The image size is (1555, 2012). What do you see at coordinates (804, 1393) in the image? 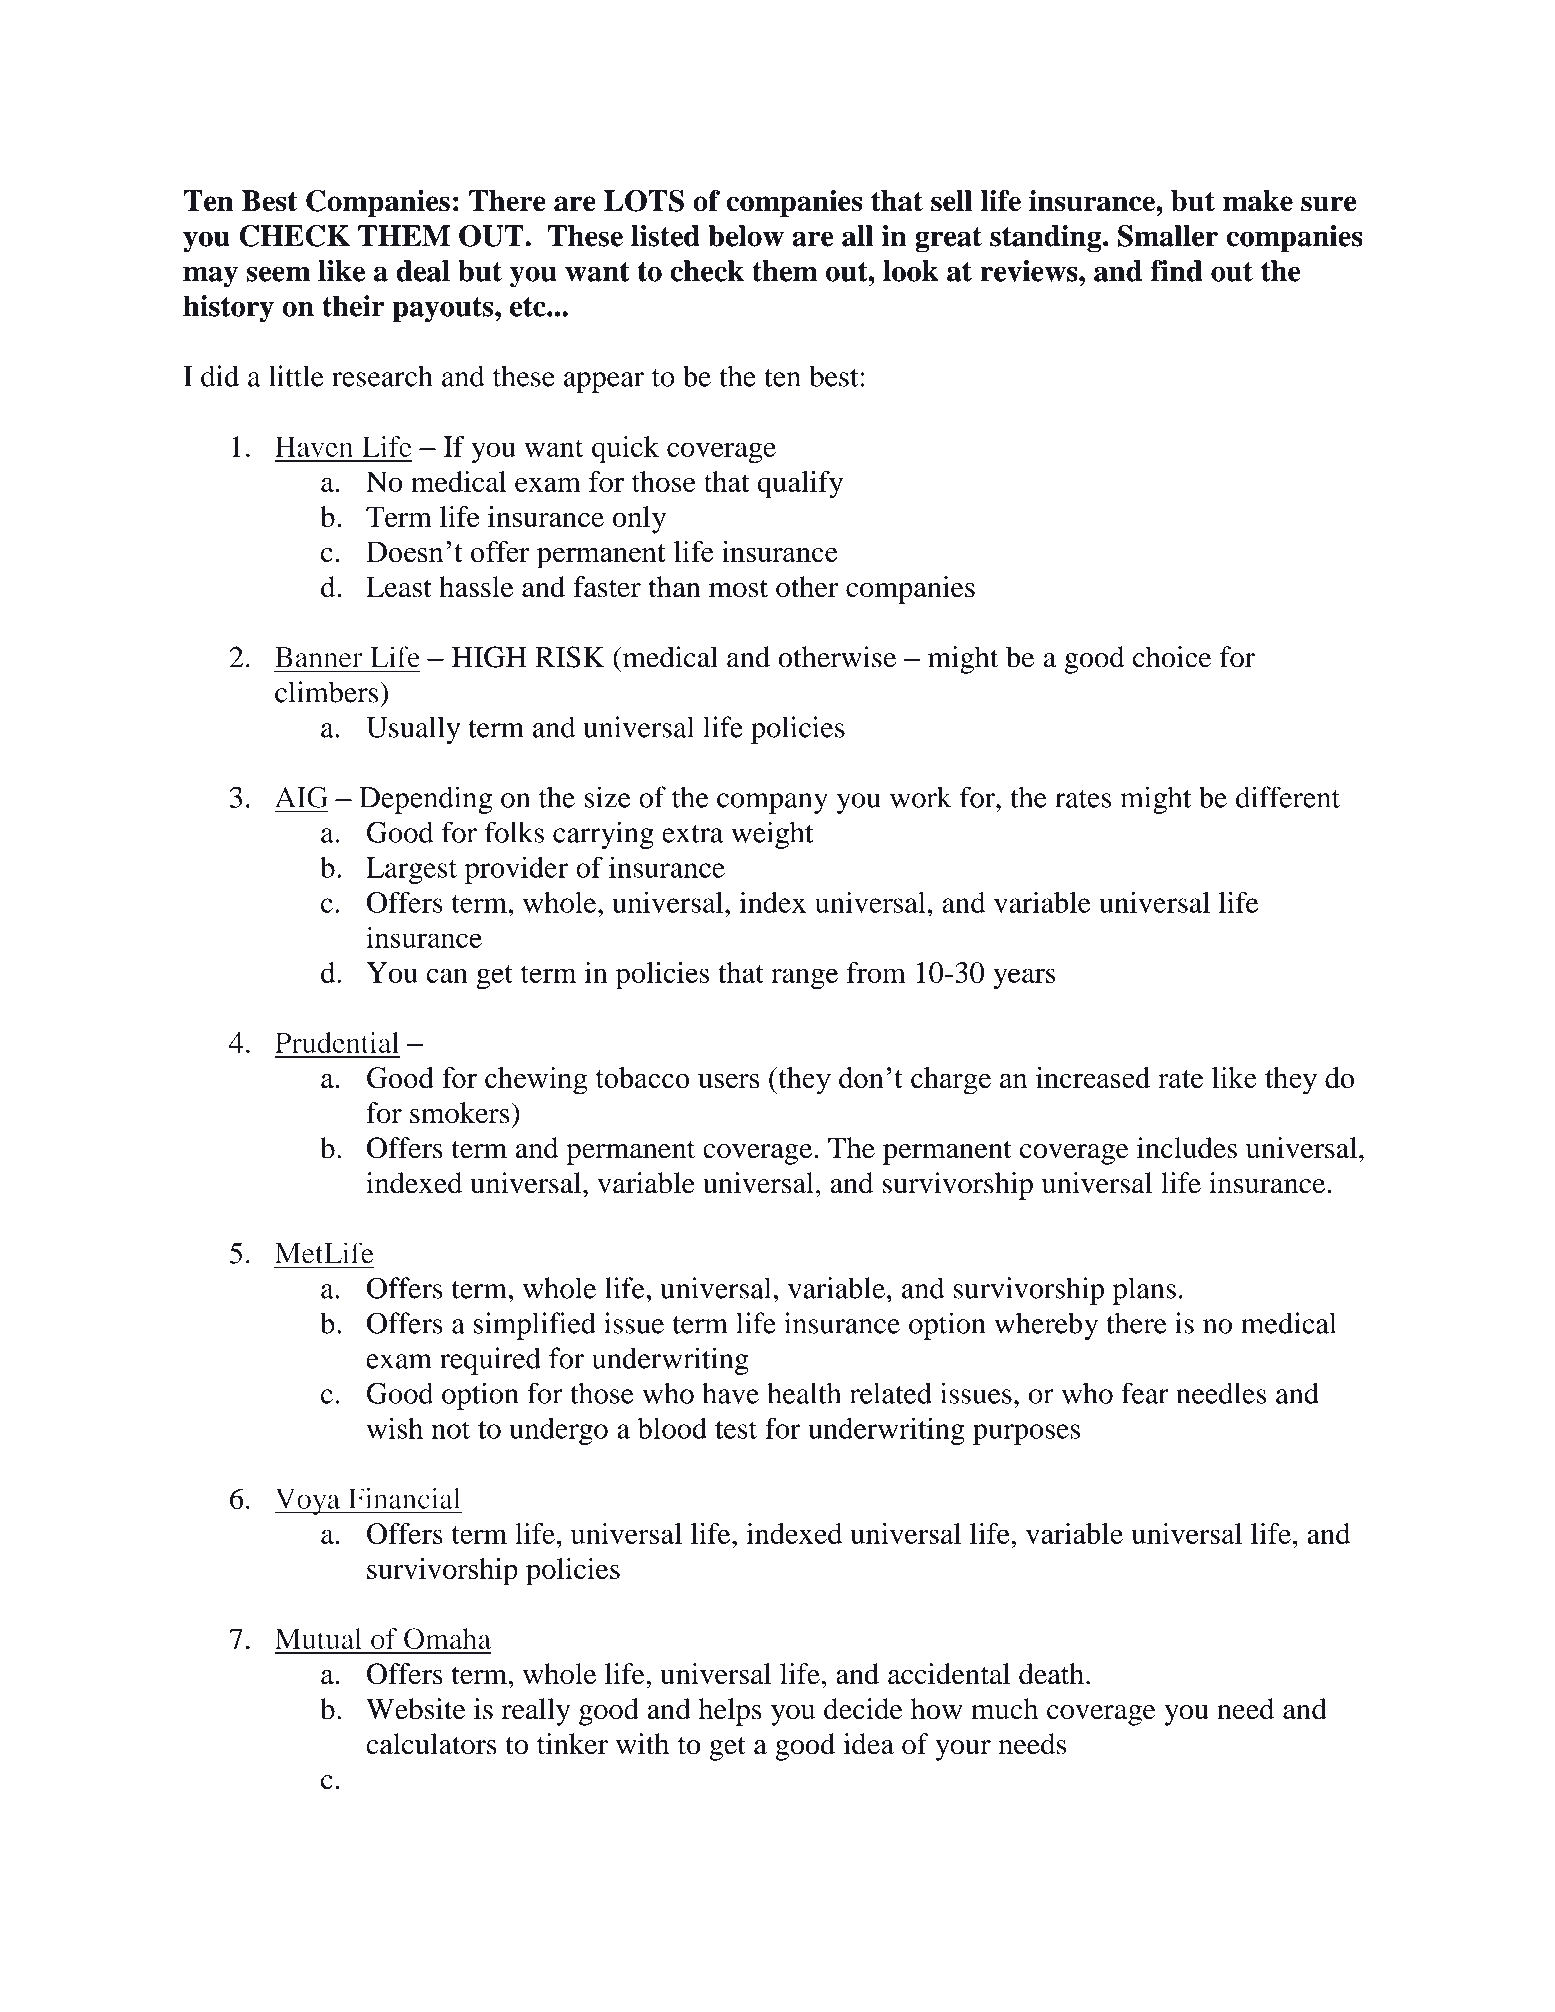
I see `health` at bounding box center [804, 1393].
